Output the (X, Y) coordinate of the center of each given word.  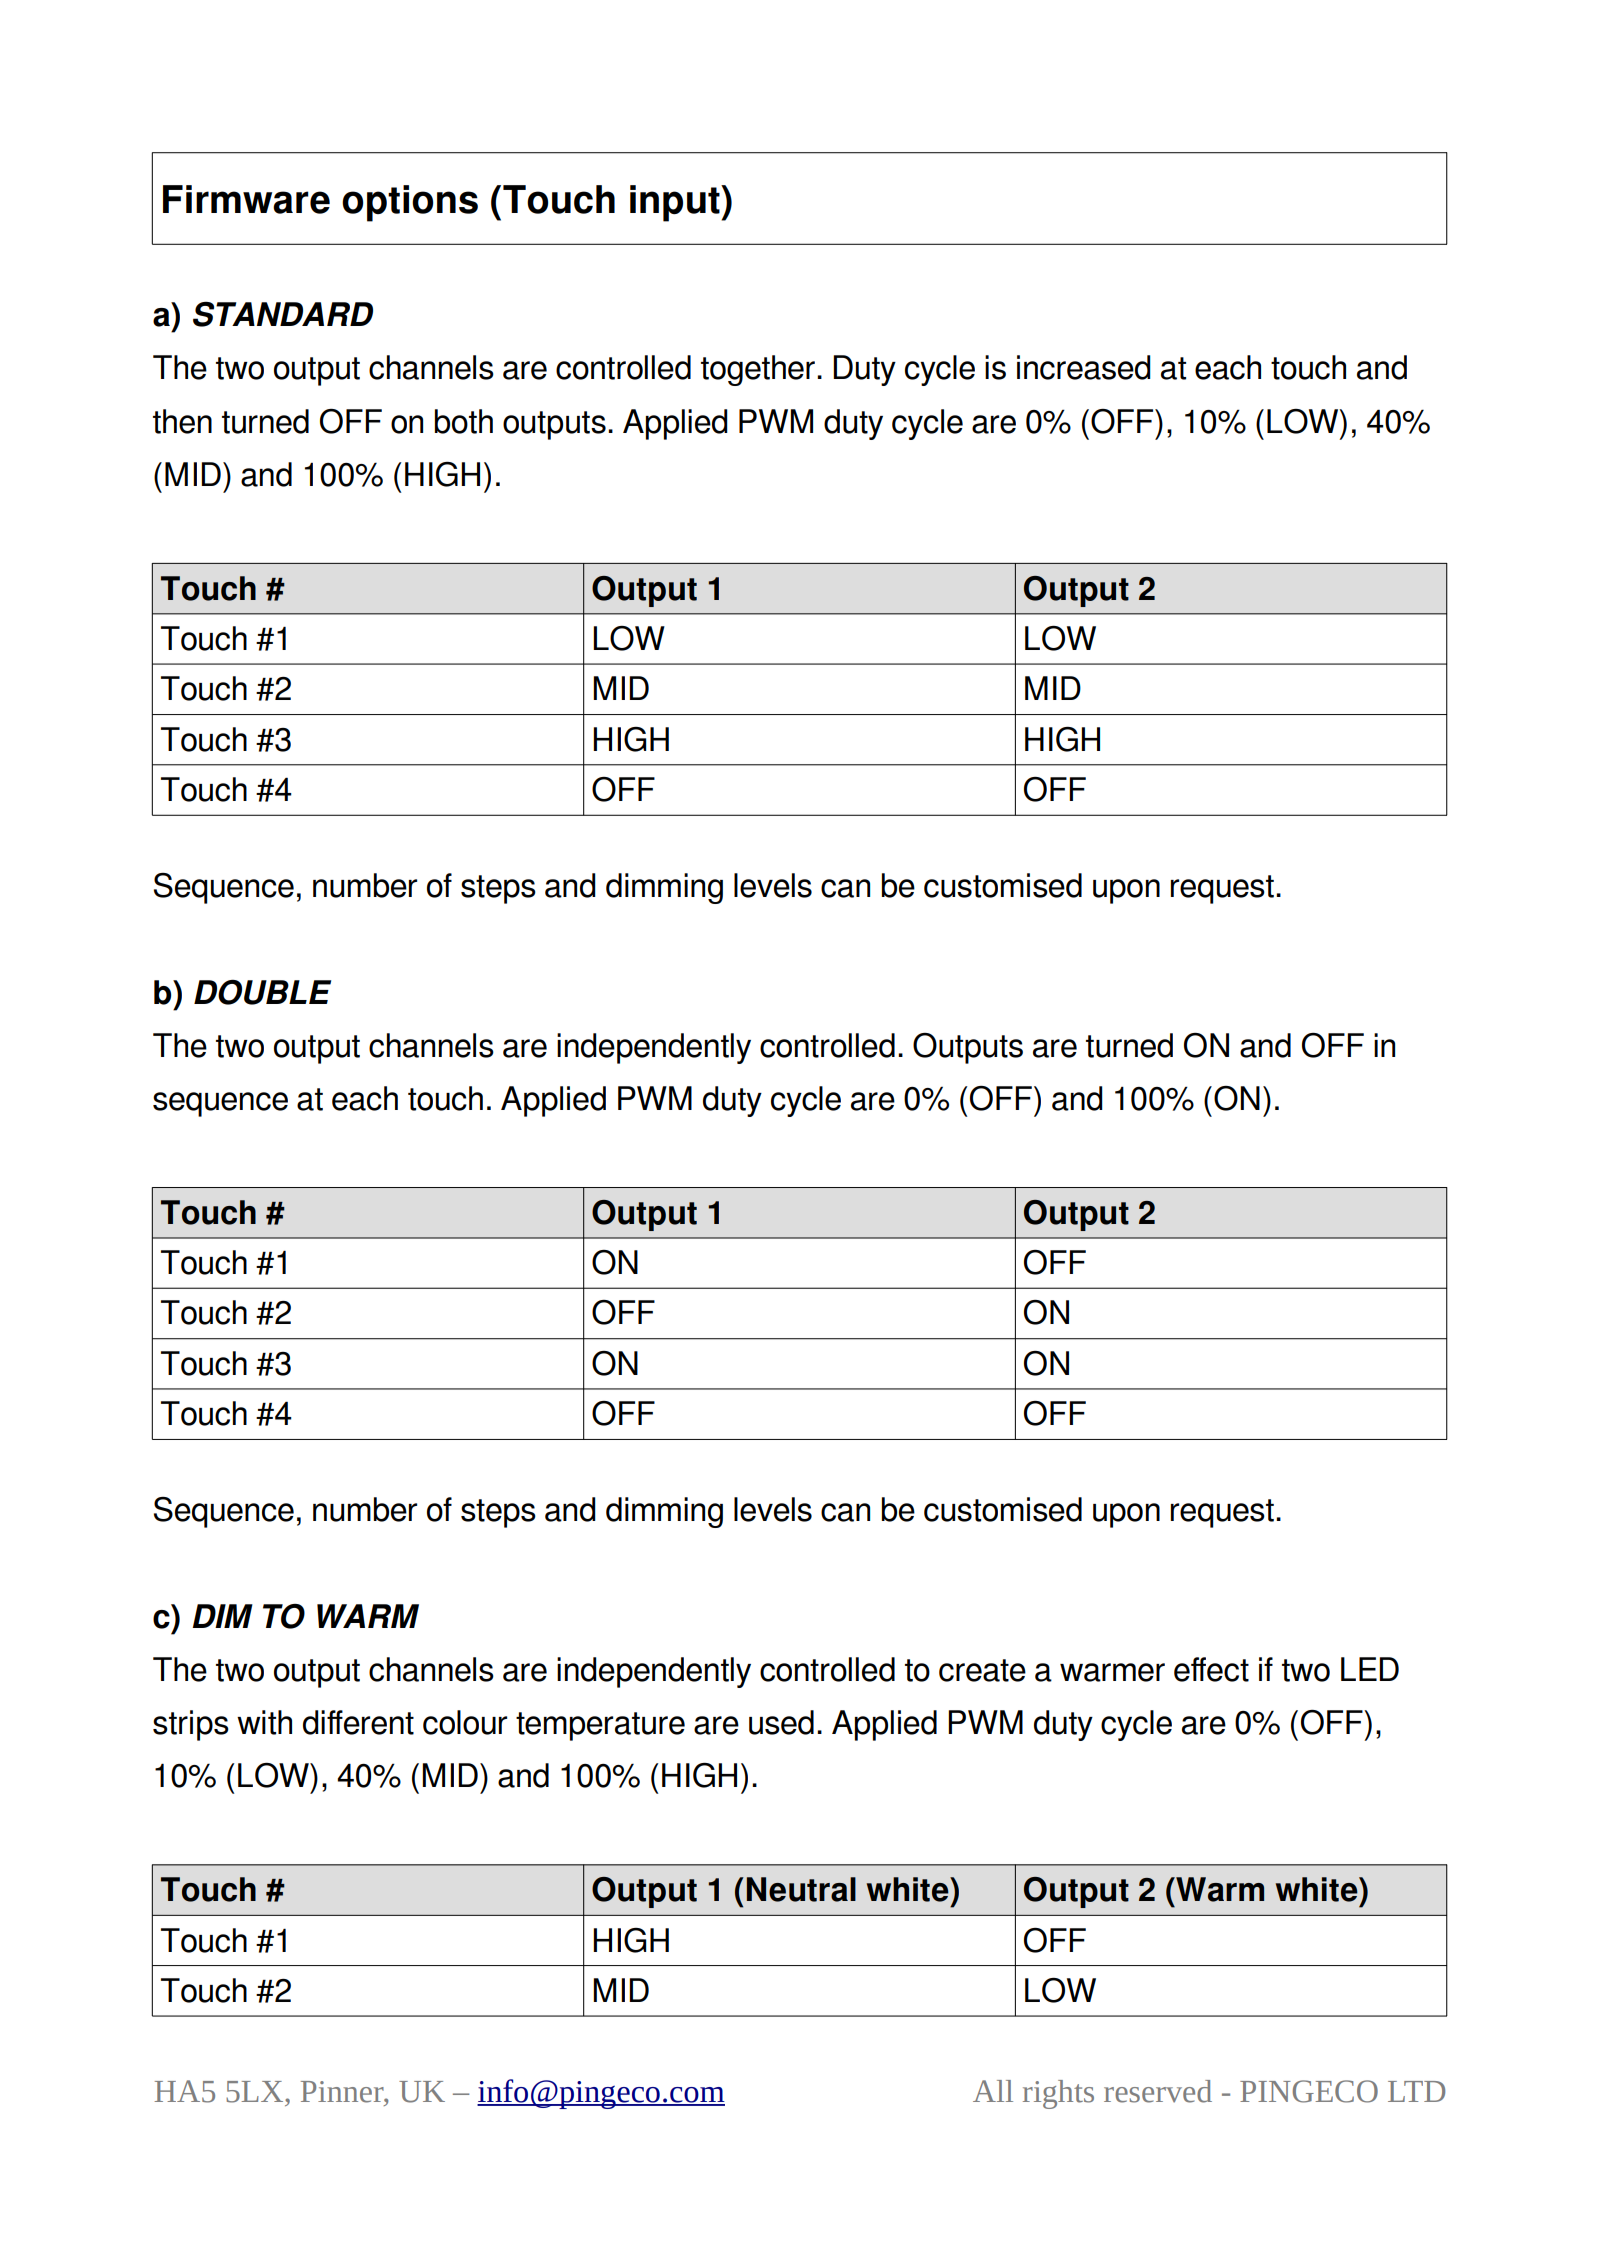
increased (1084, 367)
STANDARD (283, 314)
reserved (1158, 2091)
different (358, 1722)
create (982, 1670)
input (676, 203)
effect (1211, 1669)
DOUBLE (262, 992)
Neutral (801, 1889)
